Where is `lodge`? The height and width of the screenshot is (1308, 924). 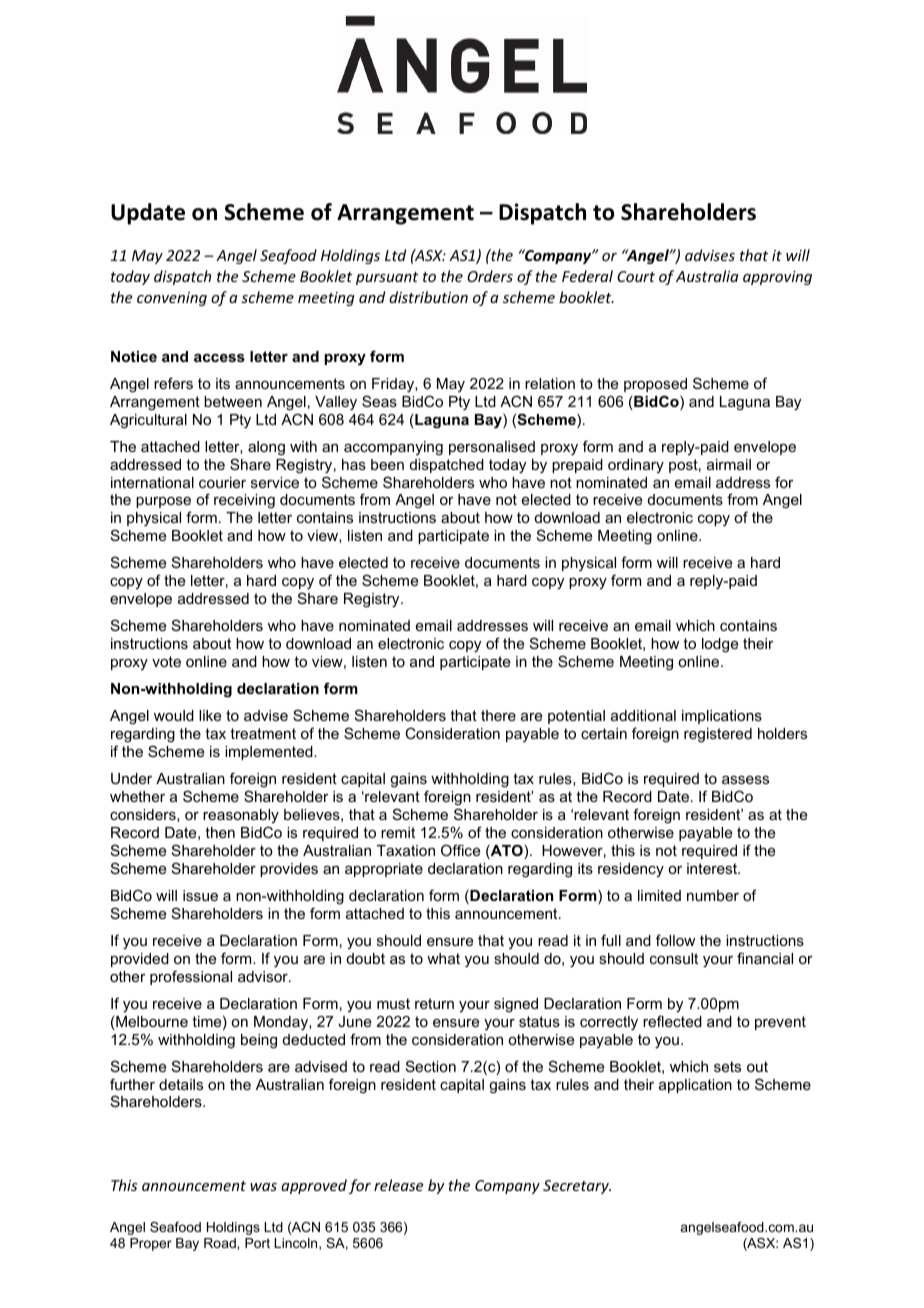 lodge is located at coordinates (720, 645).
